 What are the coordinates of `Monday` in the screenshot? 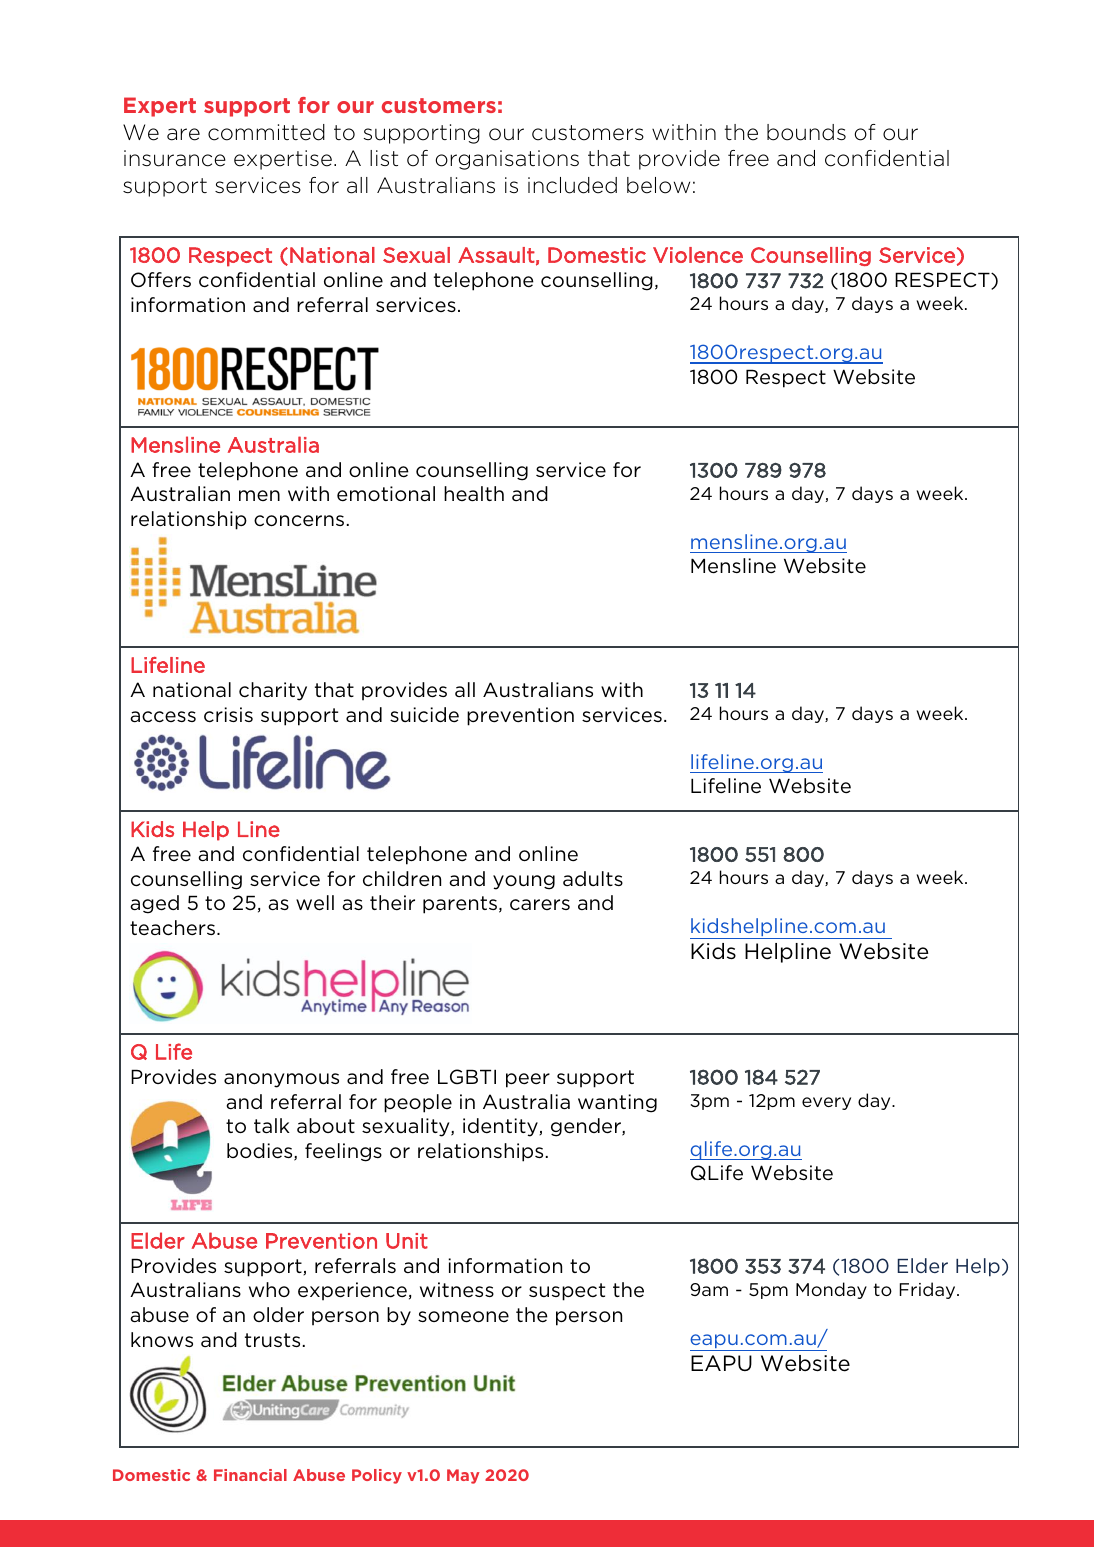 It's located at (831, 1290).
